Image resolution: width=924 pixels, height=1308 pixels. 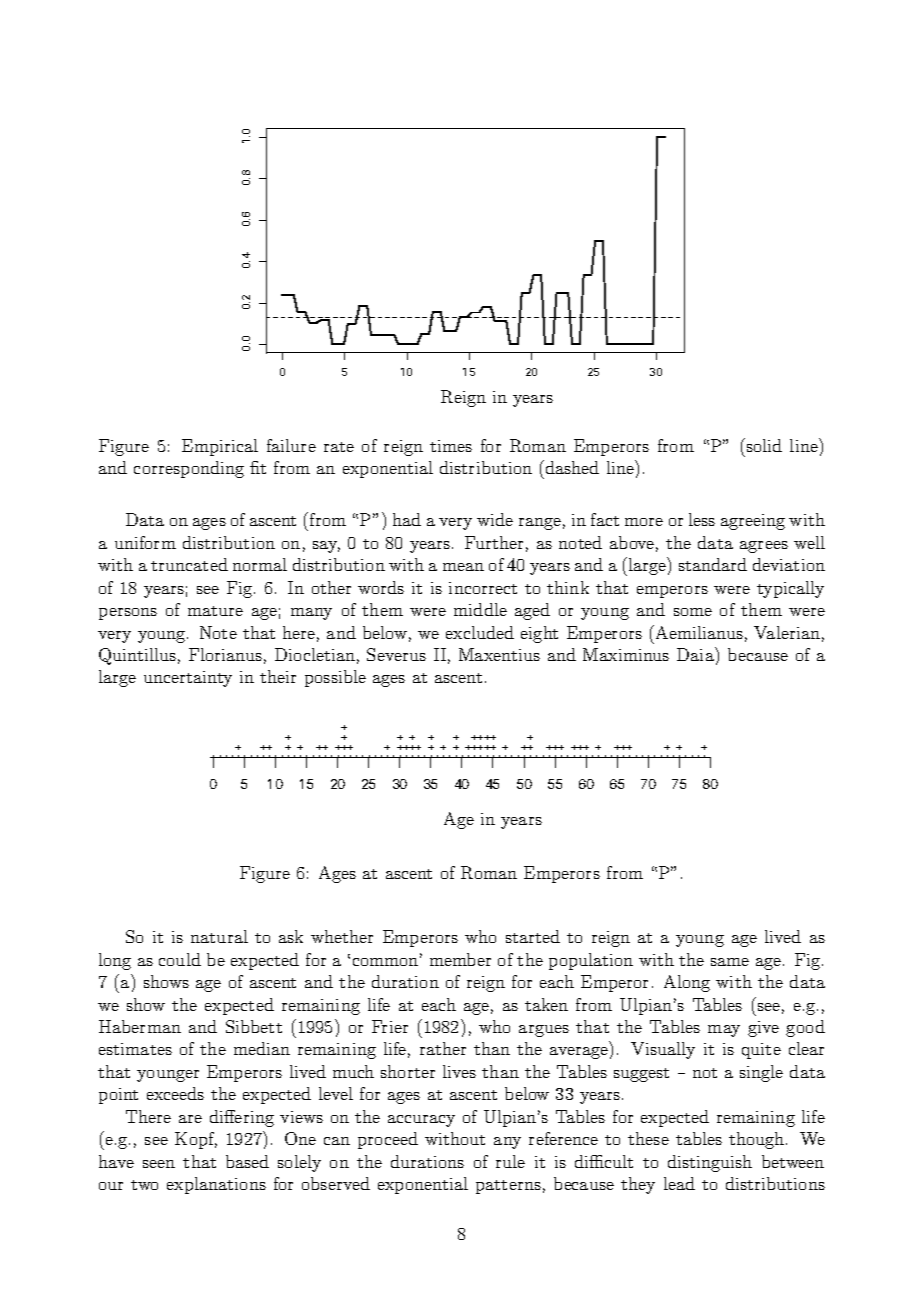 What do you see at coordinates (396, 654) in the screenshot?
I see `Severus` at bounding box center [396, 654].
